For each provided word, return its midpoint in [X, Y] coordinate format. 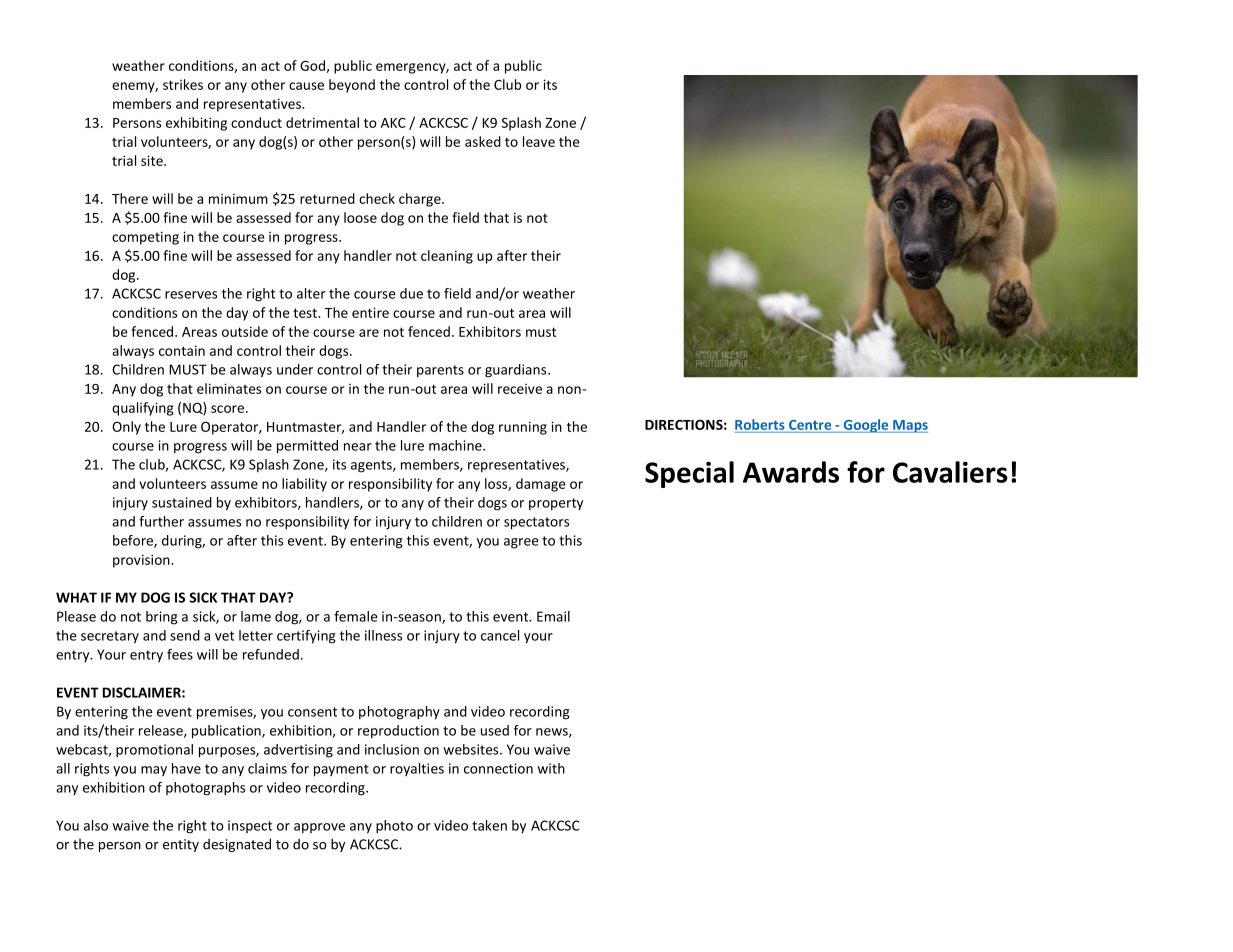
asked [483, 141]
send [185, 635]
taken [489, 825]
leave [539, 141]
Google [866, 426]
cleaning [447, 257]
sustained [182, 502]
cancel [500, 635]
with [551, 768]
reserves [191, 295]
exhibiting [196, 124]
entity [181, 845]
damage [541, 485]
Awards [791, 472]
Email [553, 616]
